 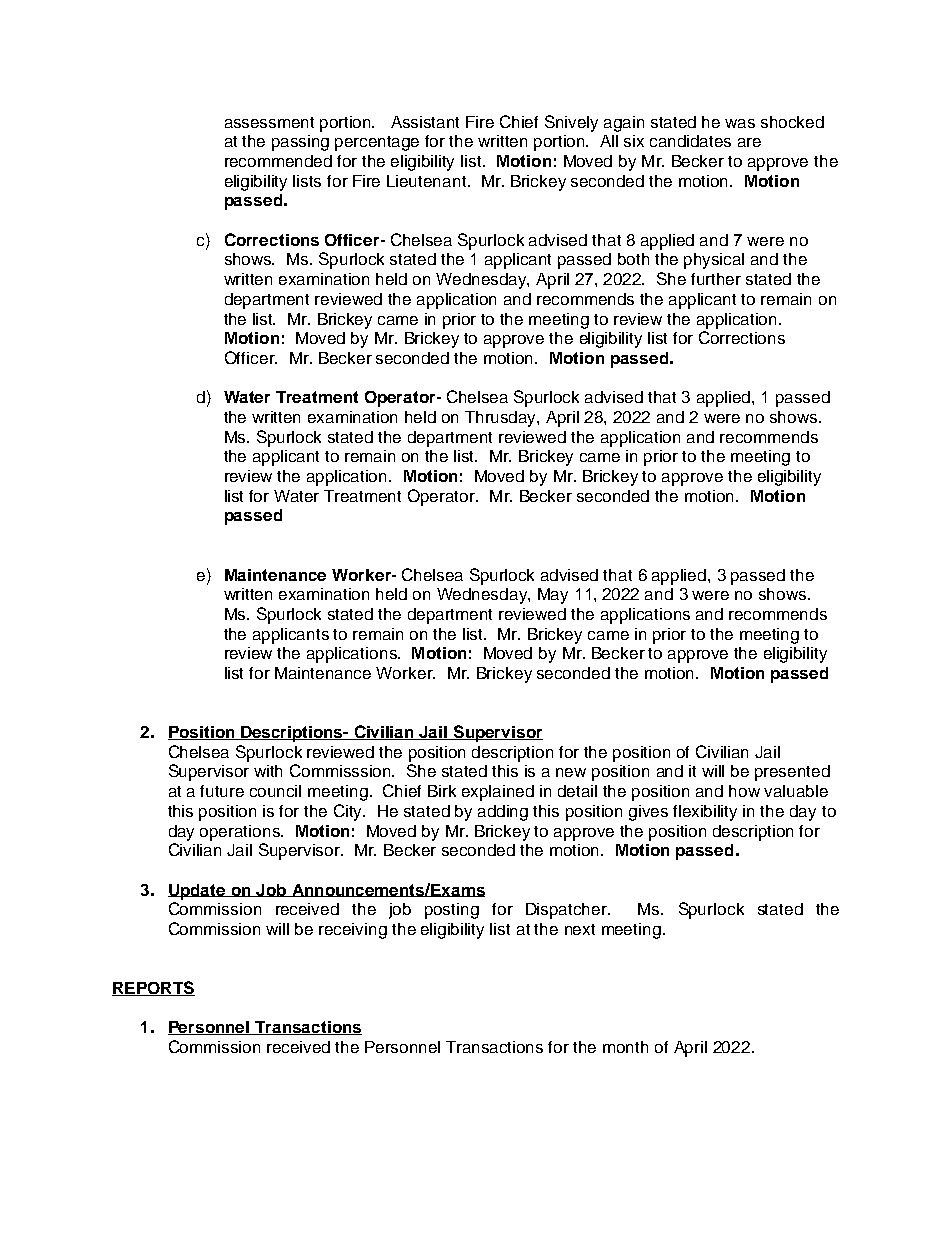 What do you see at coordinates (690, 141) in the document?
I see `candidates` at bounding box center [690, 141].
